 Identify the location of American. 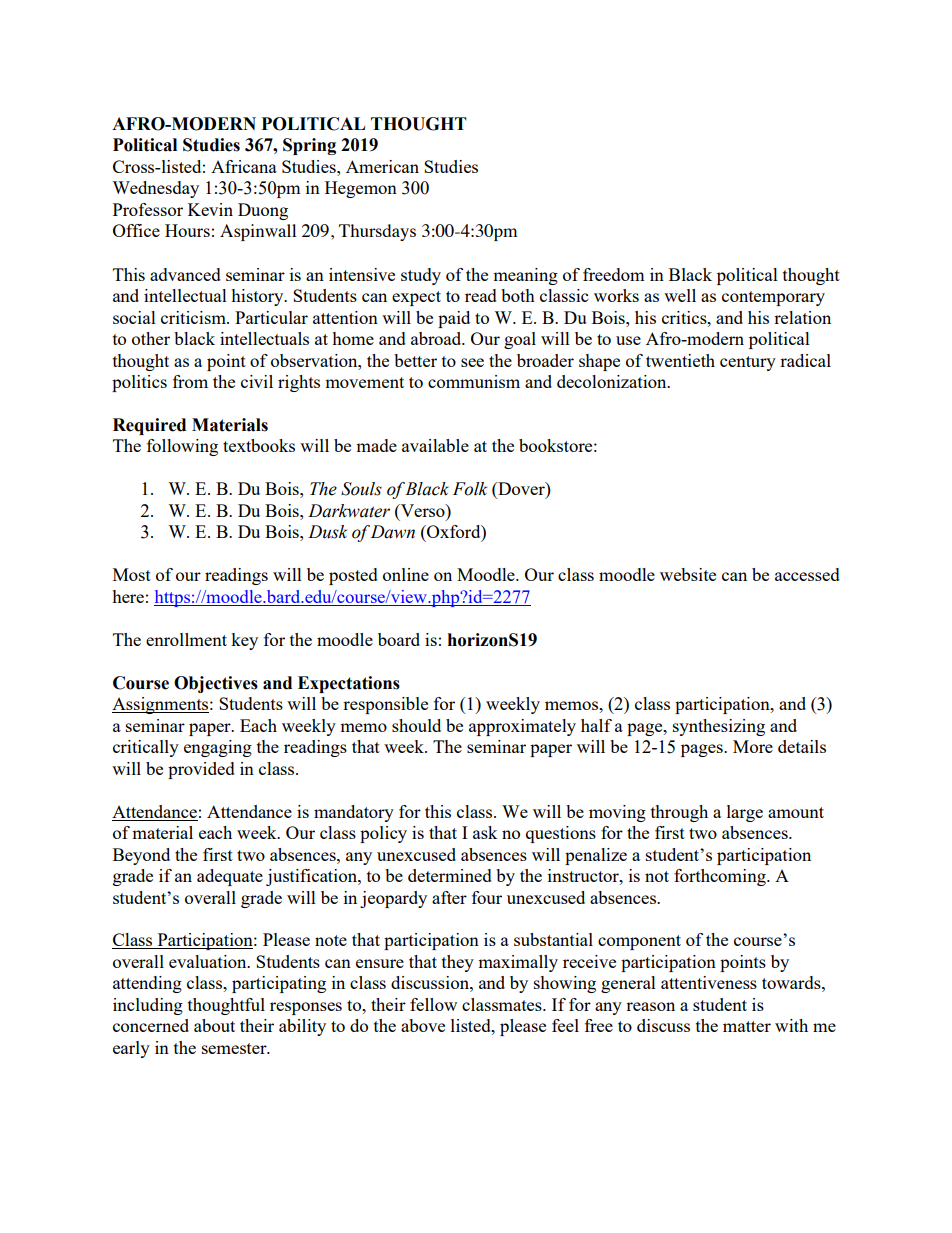
(382, 166).
